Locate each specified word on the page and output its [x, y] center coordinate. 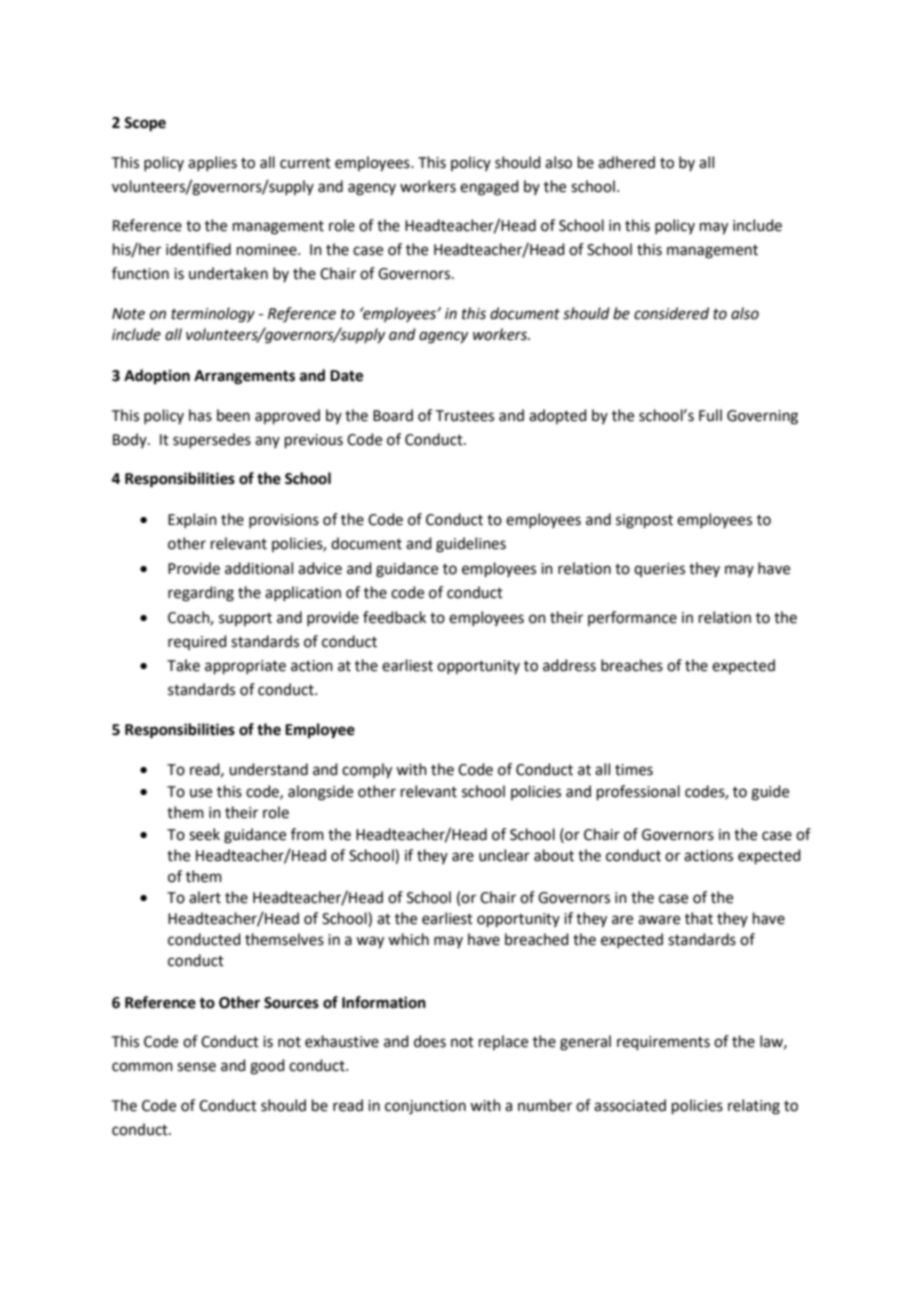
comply [367, 771]
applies [212, 163]
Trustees [465, 416]
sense [196, 1067]
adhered [626, 162]
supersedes [212, 440]
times [634, 770]
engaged [489, 188]
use [201, 793]
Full [710, 415]
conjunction [425, 1107]
